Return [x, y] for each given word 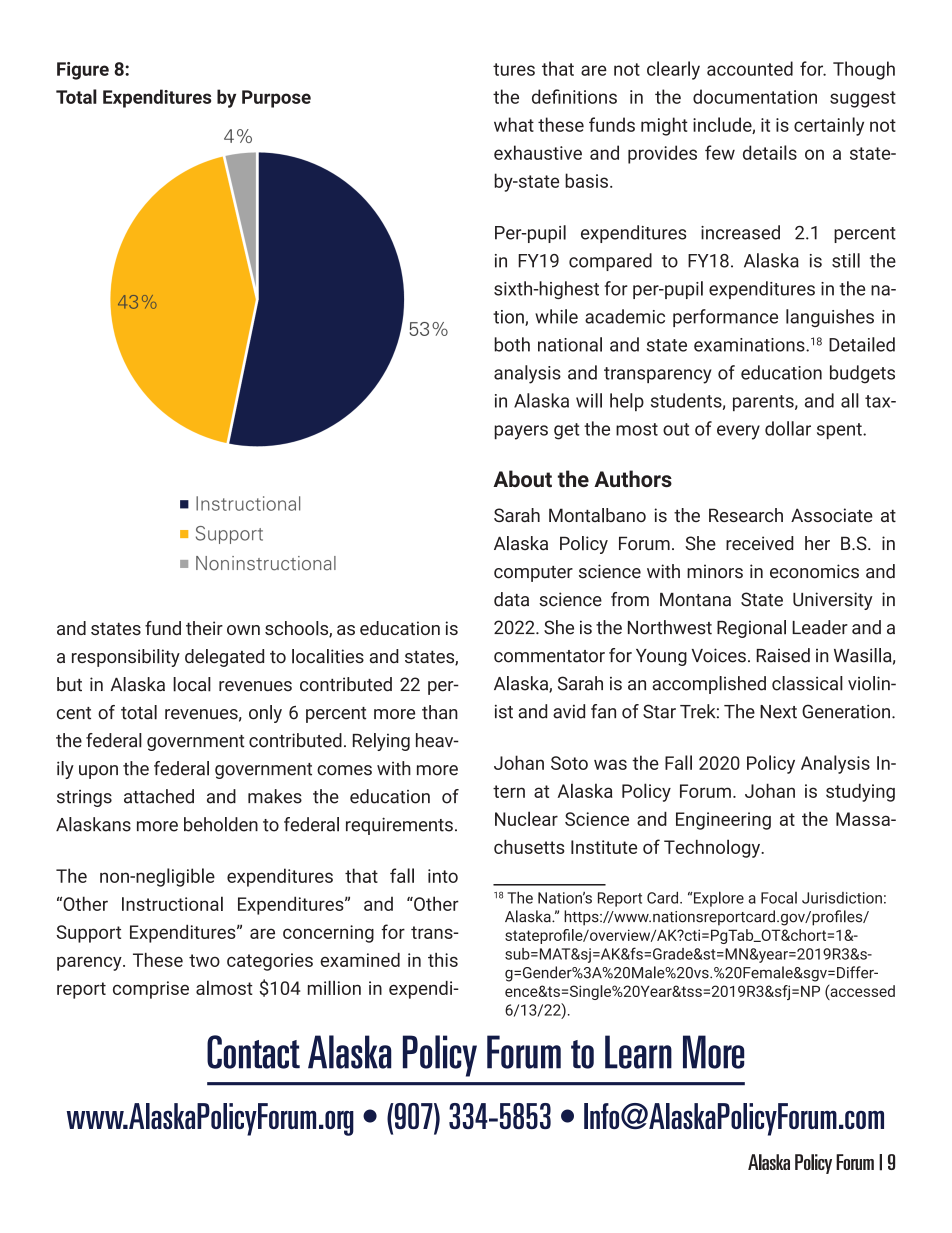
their [204, 628]
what [514, 124]
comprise [151, 990]
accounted [750, 68]
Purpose [276, 99]
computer [533, 574]
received [760, 543]
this [443, 960]
